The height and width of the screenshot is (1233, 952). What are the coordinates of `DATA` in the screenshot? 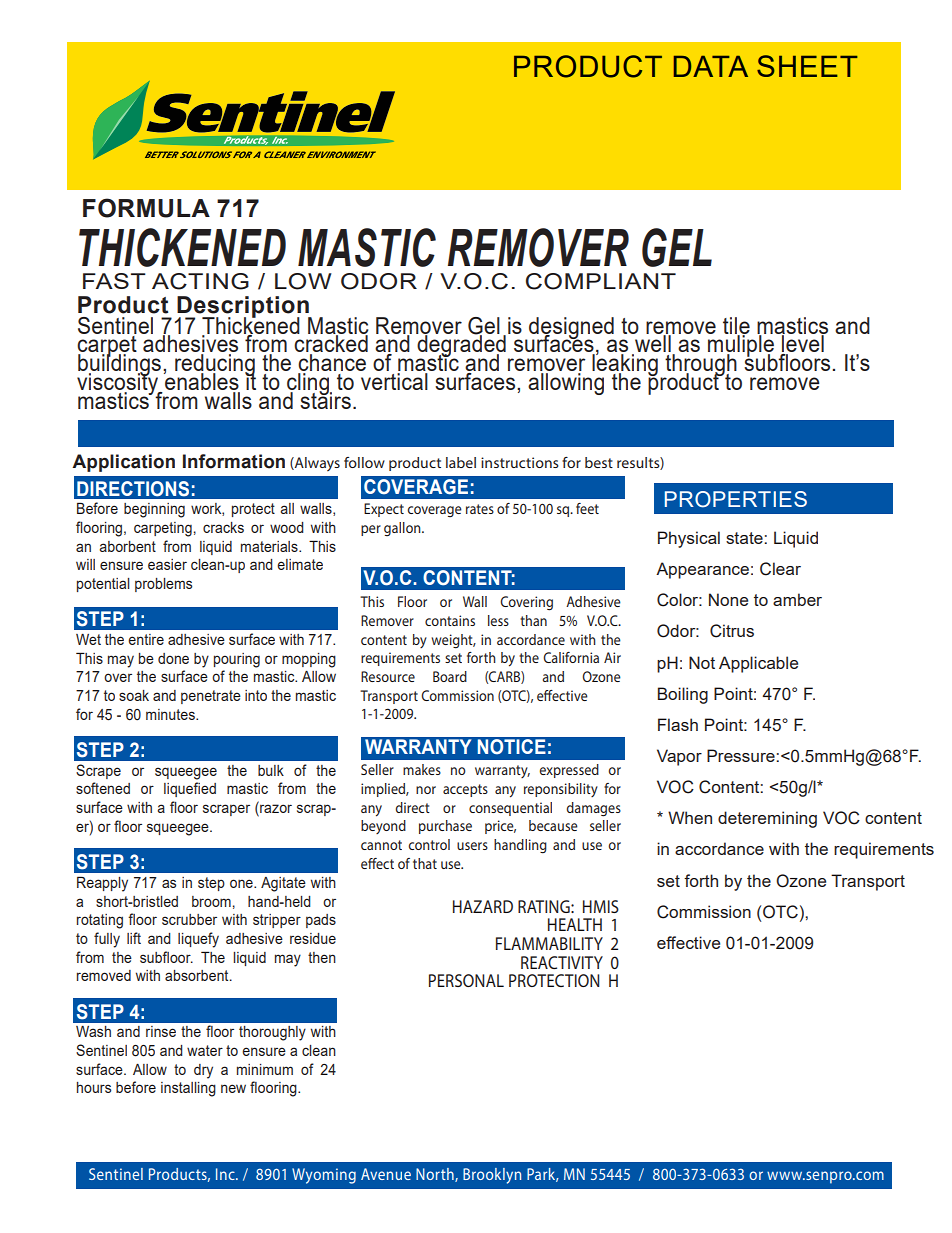 It's located at (711, 66).
